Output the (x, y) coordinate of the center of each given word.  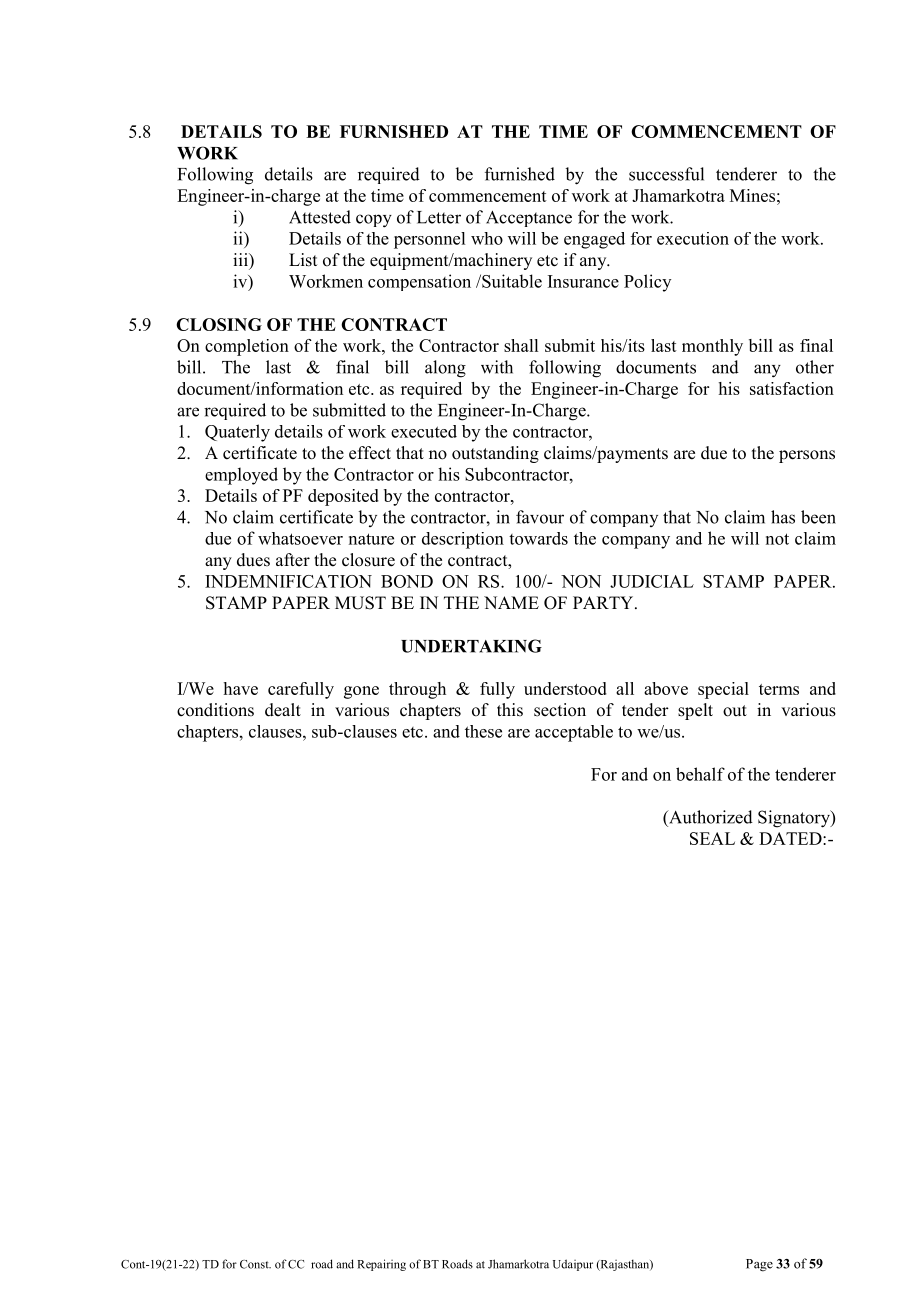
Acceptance (529, 219)
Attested (320, 217)
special (723, 690)
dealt (283, 710)
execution (693, 238)
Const (255, 1264)
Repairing (382, 1265)
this (510, 710)
